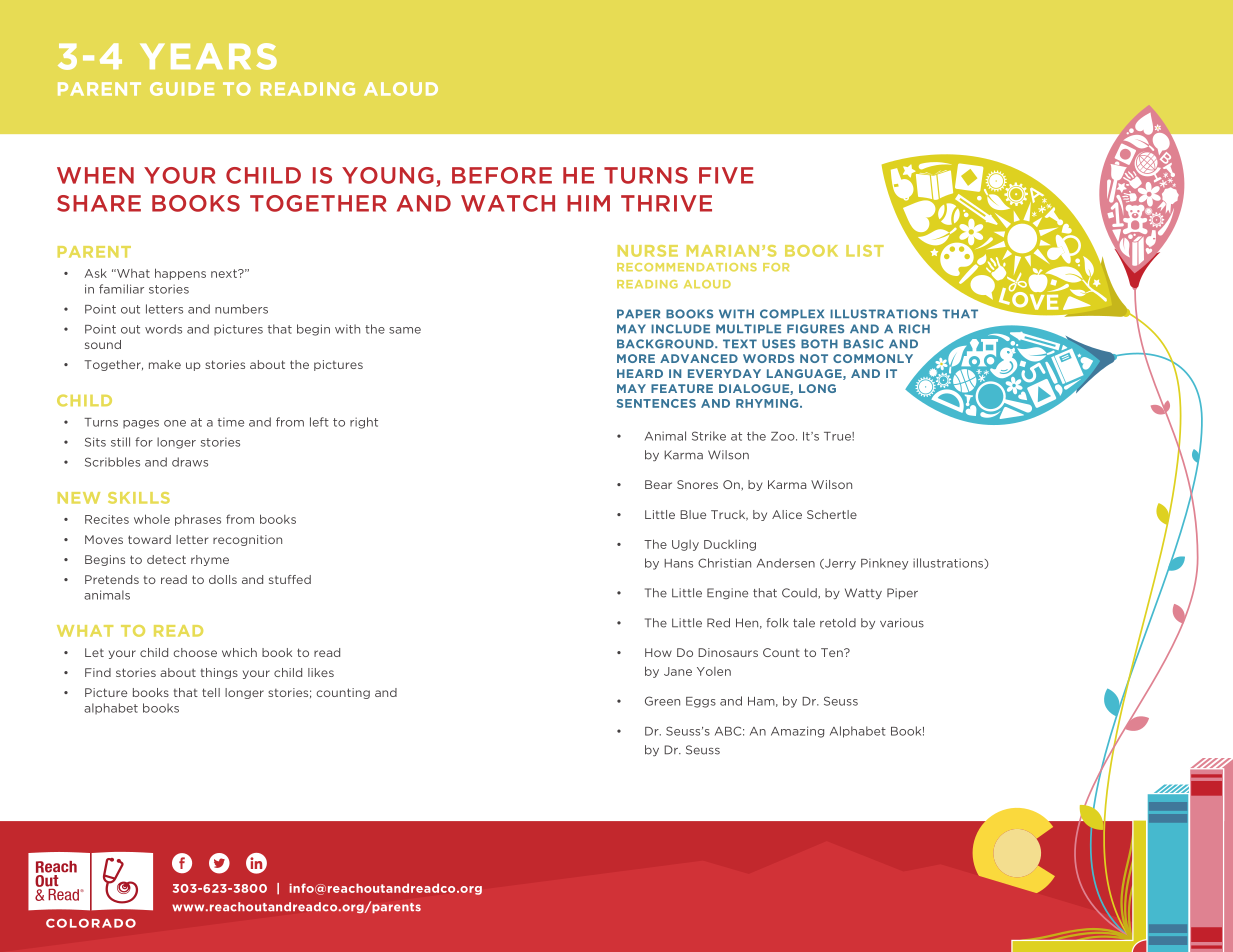 The width and height of the document is (1233, 952). I want to click on Amazing, so click(797, 732).
